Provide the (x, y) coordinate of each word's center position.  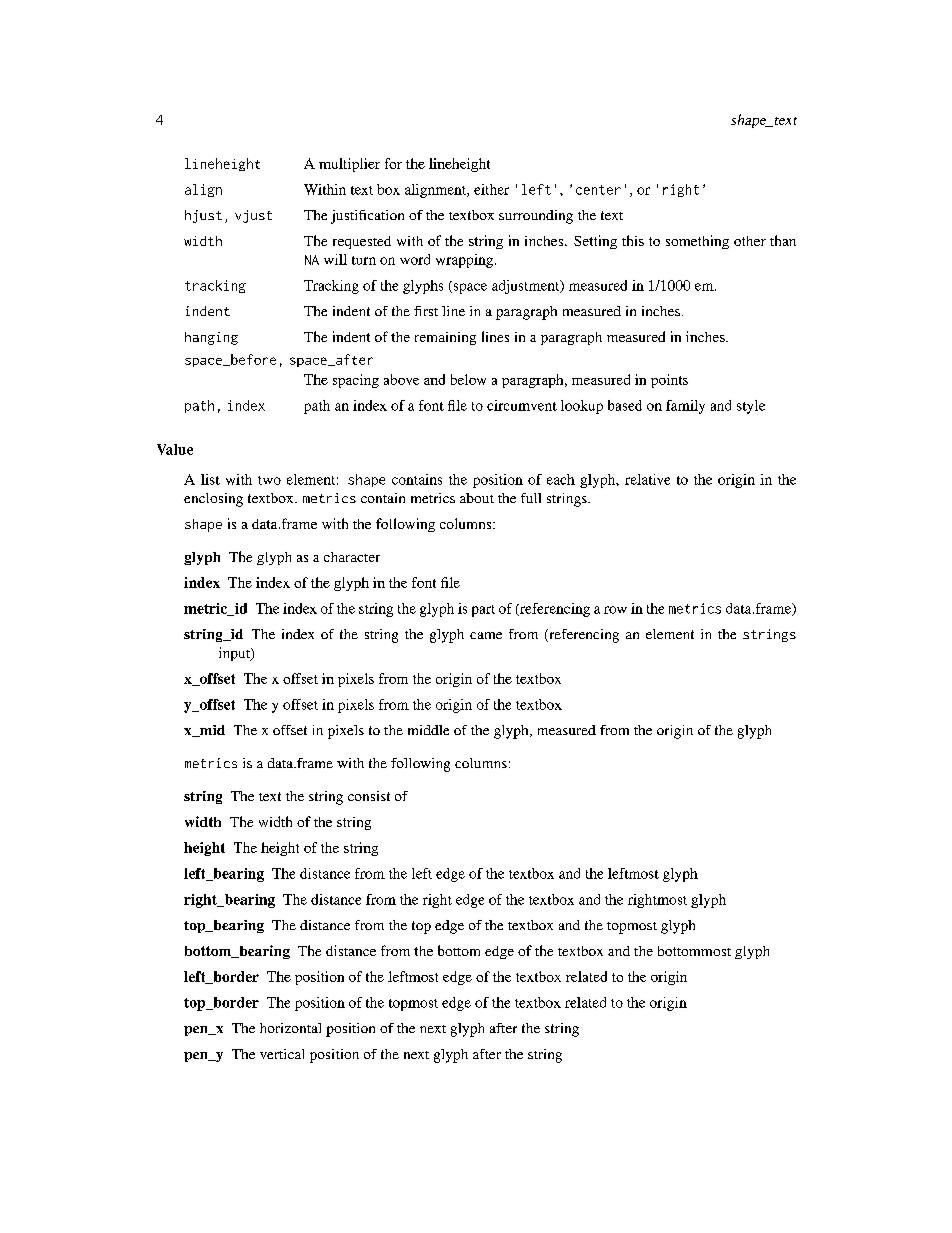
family (685, 407)
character (352, 557)
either (491, 189)
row (615, 610)
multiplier (349, 165)
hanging (211, 338)
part (483, 611)
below (468, 379)
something (697, 242)
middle (428, 730)
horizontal (290, 1028)
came (486, 635)
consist (369, 796)
